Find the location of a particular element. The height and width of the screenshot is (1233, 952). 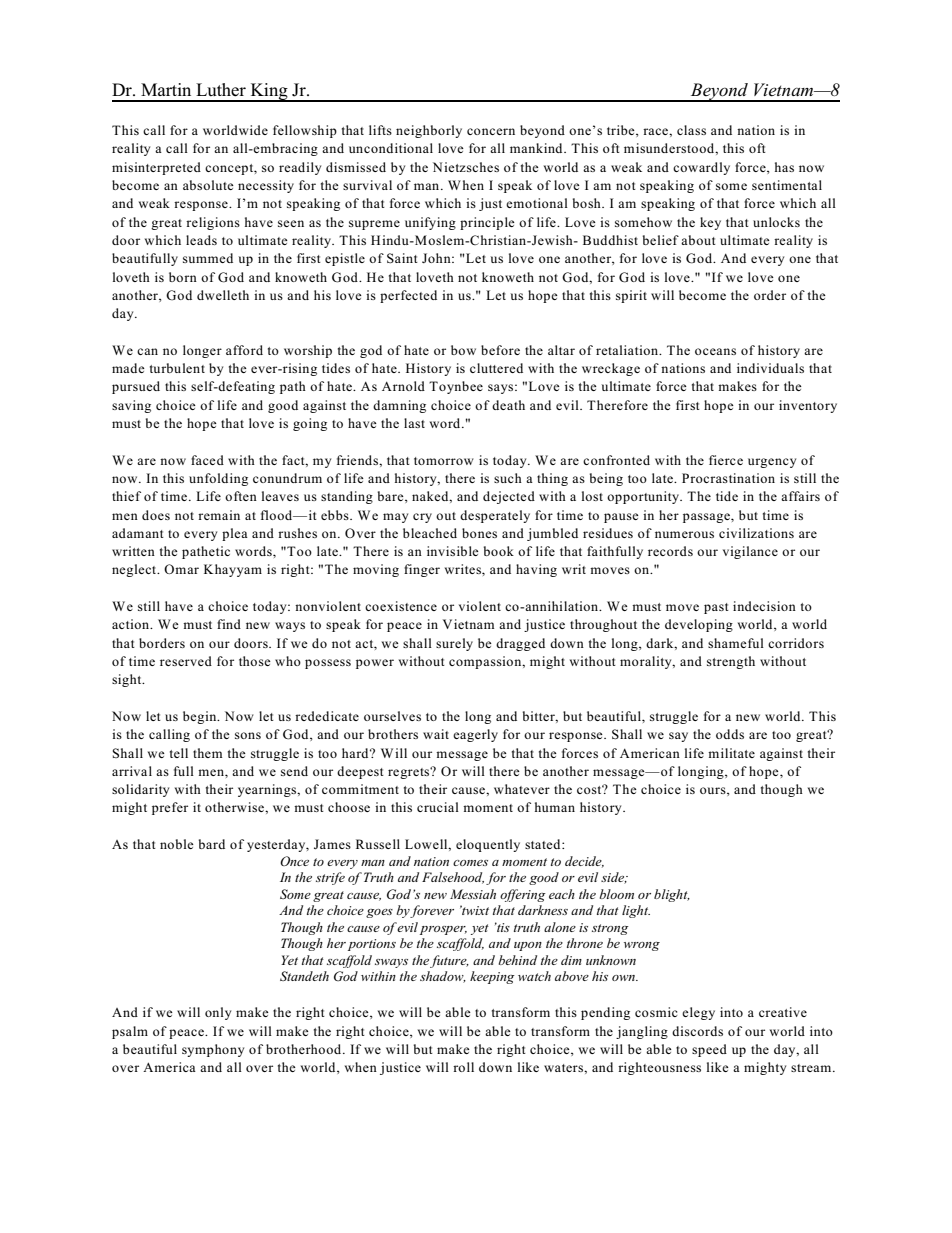

invisible is located at coordinates (453, 551).
